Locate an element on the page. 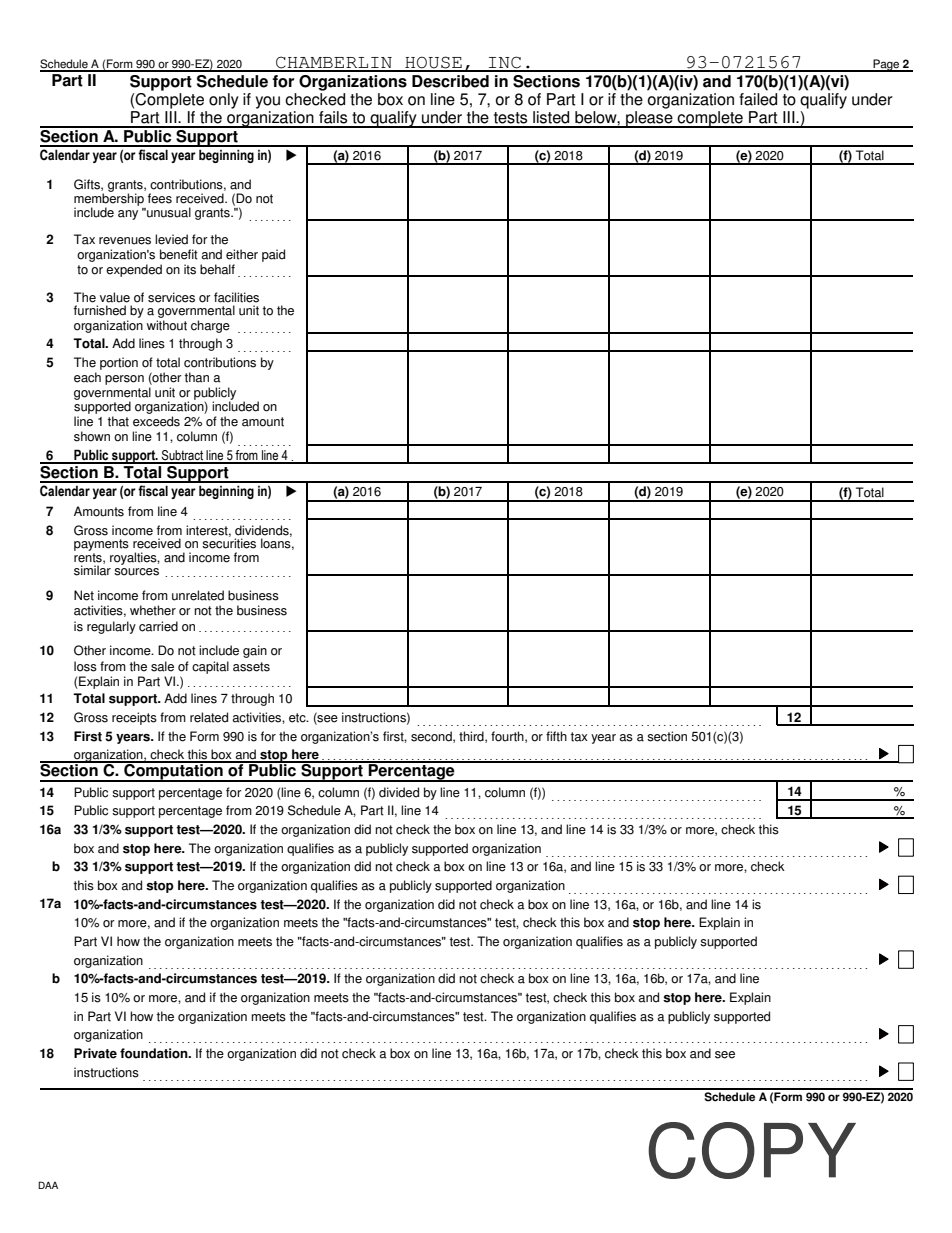 This page has height=1233, width=952. only is located at coordinates (224, 101).
